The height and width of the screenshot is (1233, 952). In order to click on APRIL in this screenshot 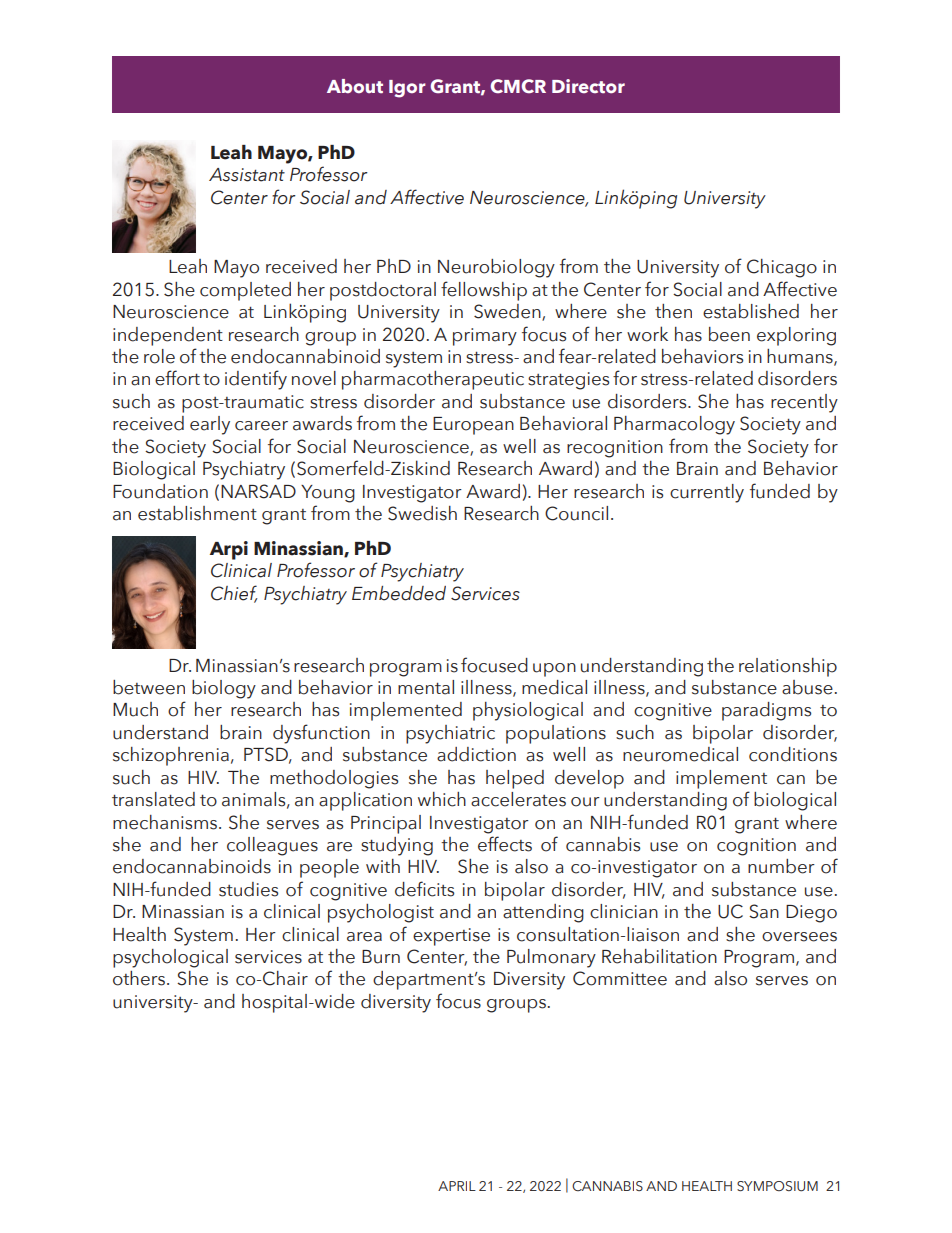, I will do `click(457, 1186)`.
